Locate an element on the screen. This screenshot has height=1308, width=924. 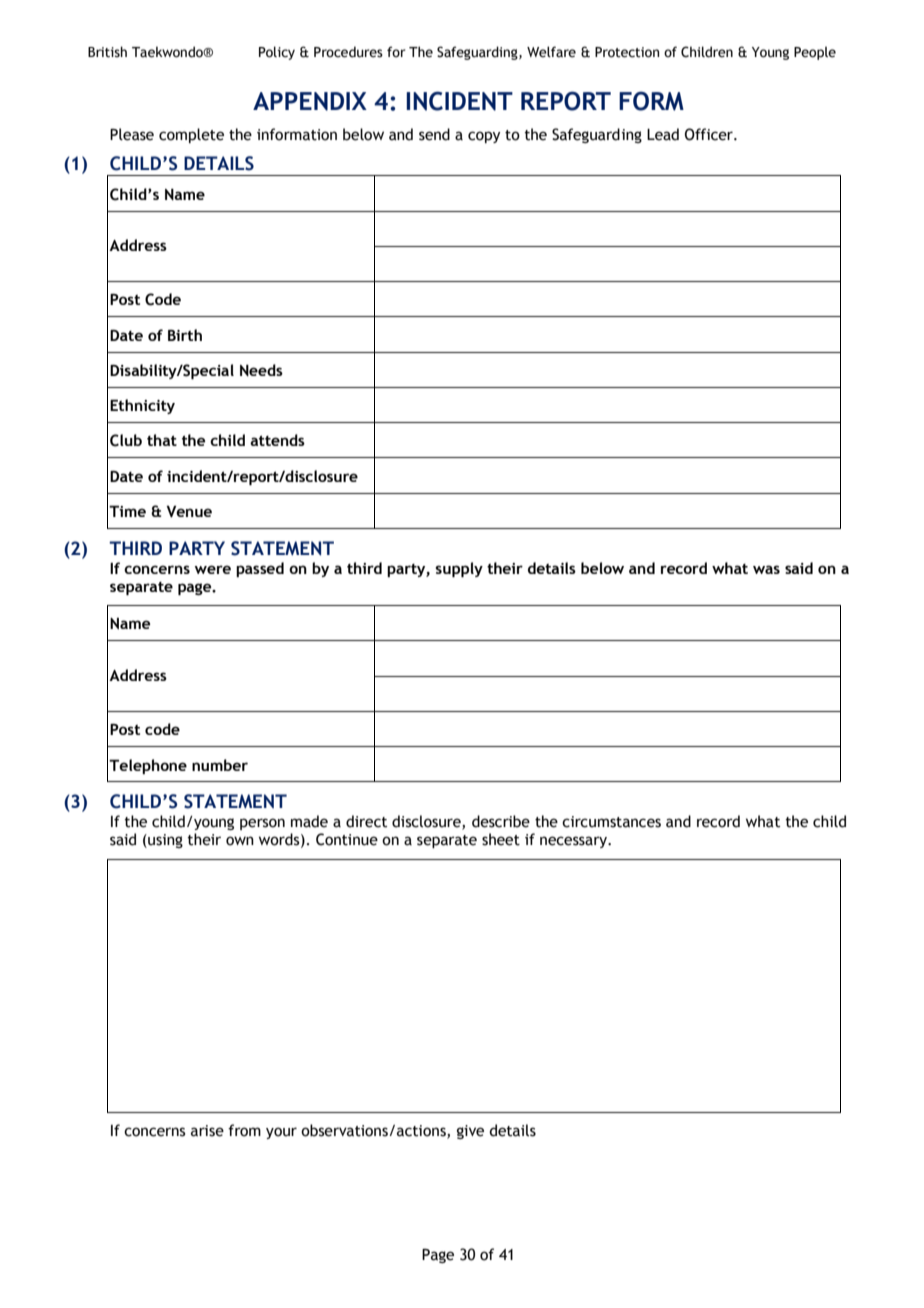
number is located at coordinates (220, 765).
